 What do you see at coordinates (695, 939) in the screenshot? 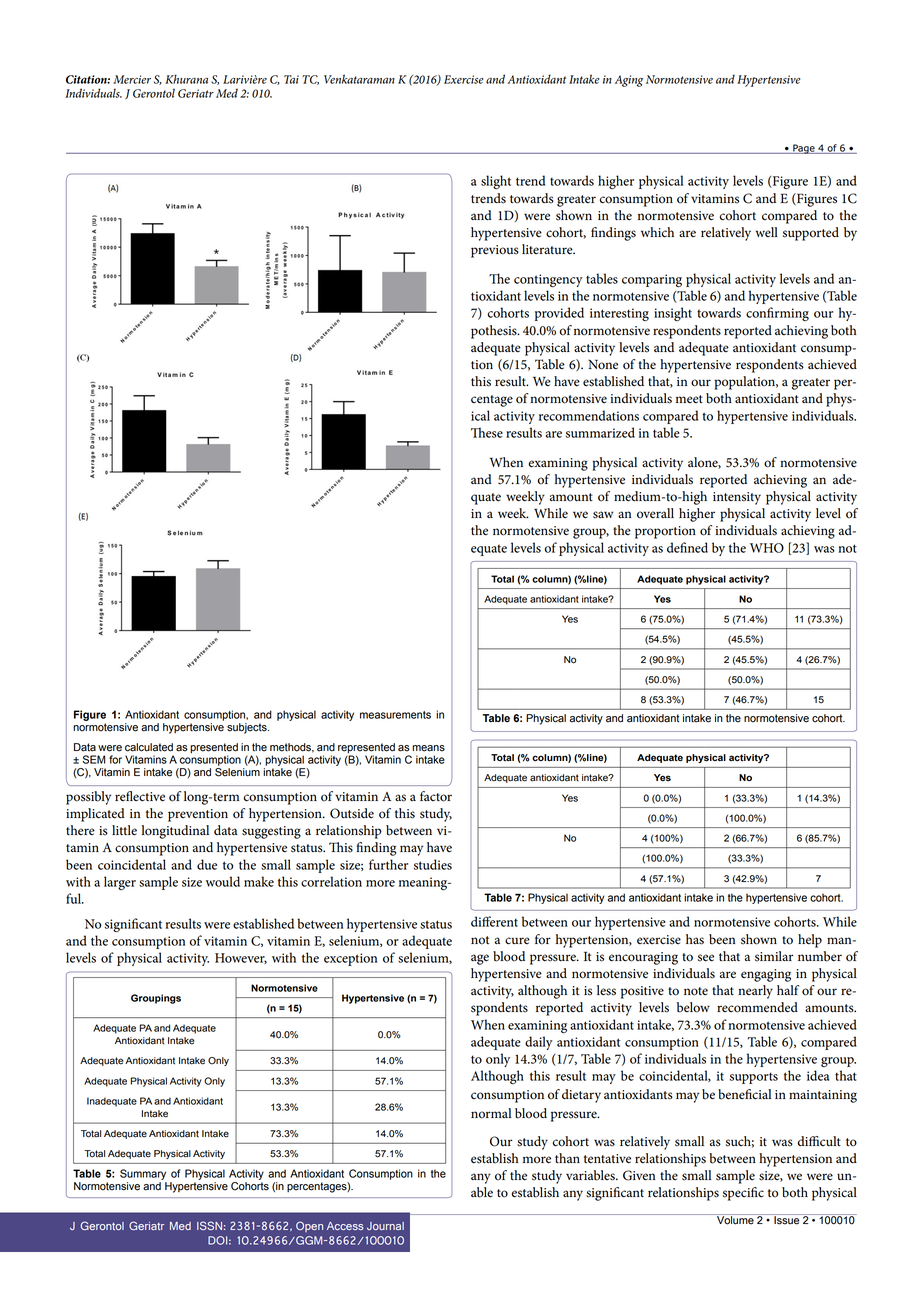
I see `has` at bounding box center [695, 939].
